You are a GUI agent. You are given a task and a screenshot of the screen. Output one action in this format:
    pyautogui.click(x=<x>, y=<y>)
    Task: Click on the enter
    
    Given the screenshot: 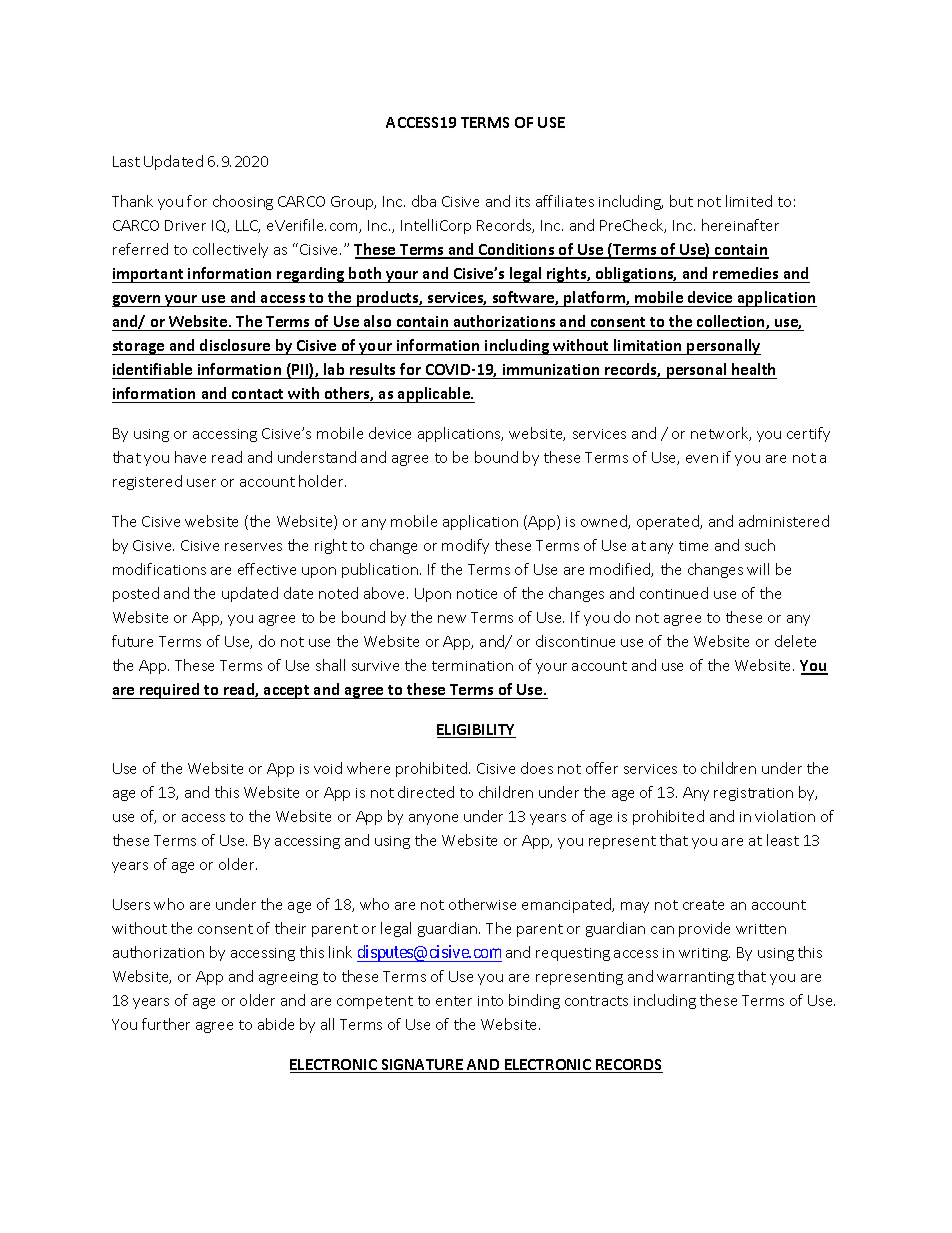 What is the action you would take?
    pyautogui.click(x=454, y=1001)
